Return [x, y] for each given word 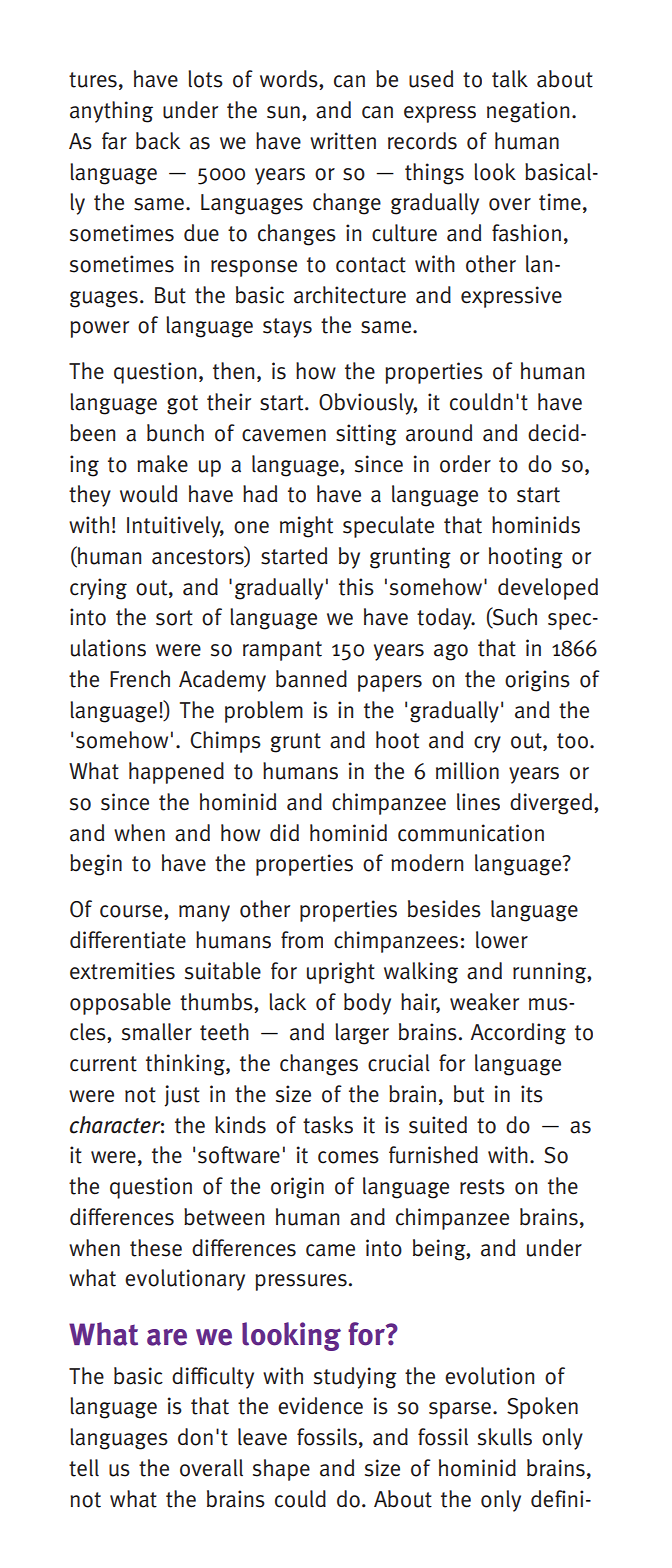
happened [176, 773]
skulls [505, 1437]
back [158, 141]
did [284, 832]
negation [528, 112]
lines [478, 802]
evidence [320, 1406]
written [343, 141]
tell [84, 1468]
